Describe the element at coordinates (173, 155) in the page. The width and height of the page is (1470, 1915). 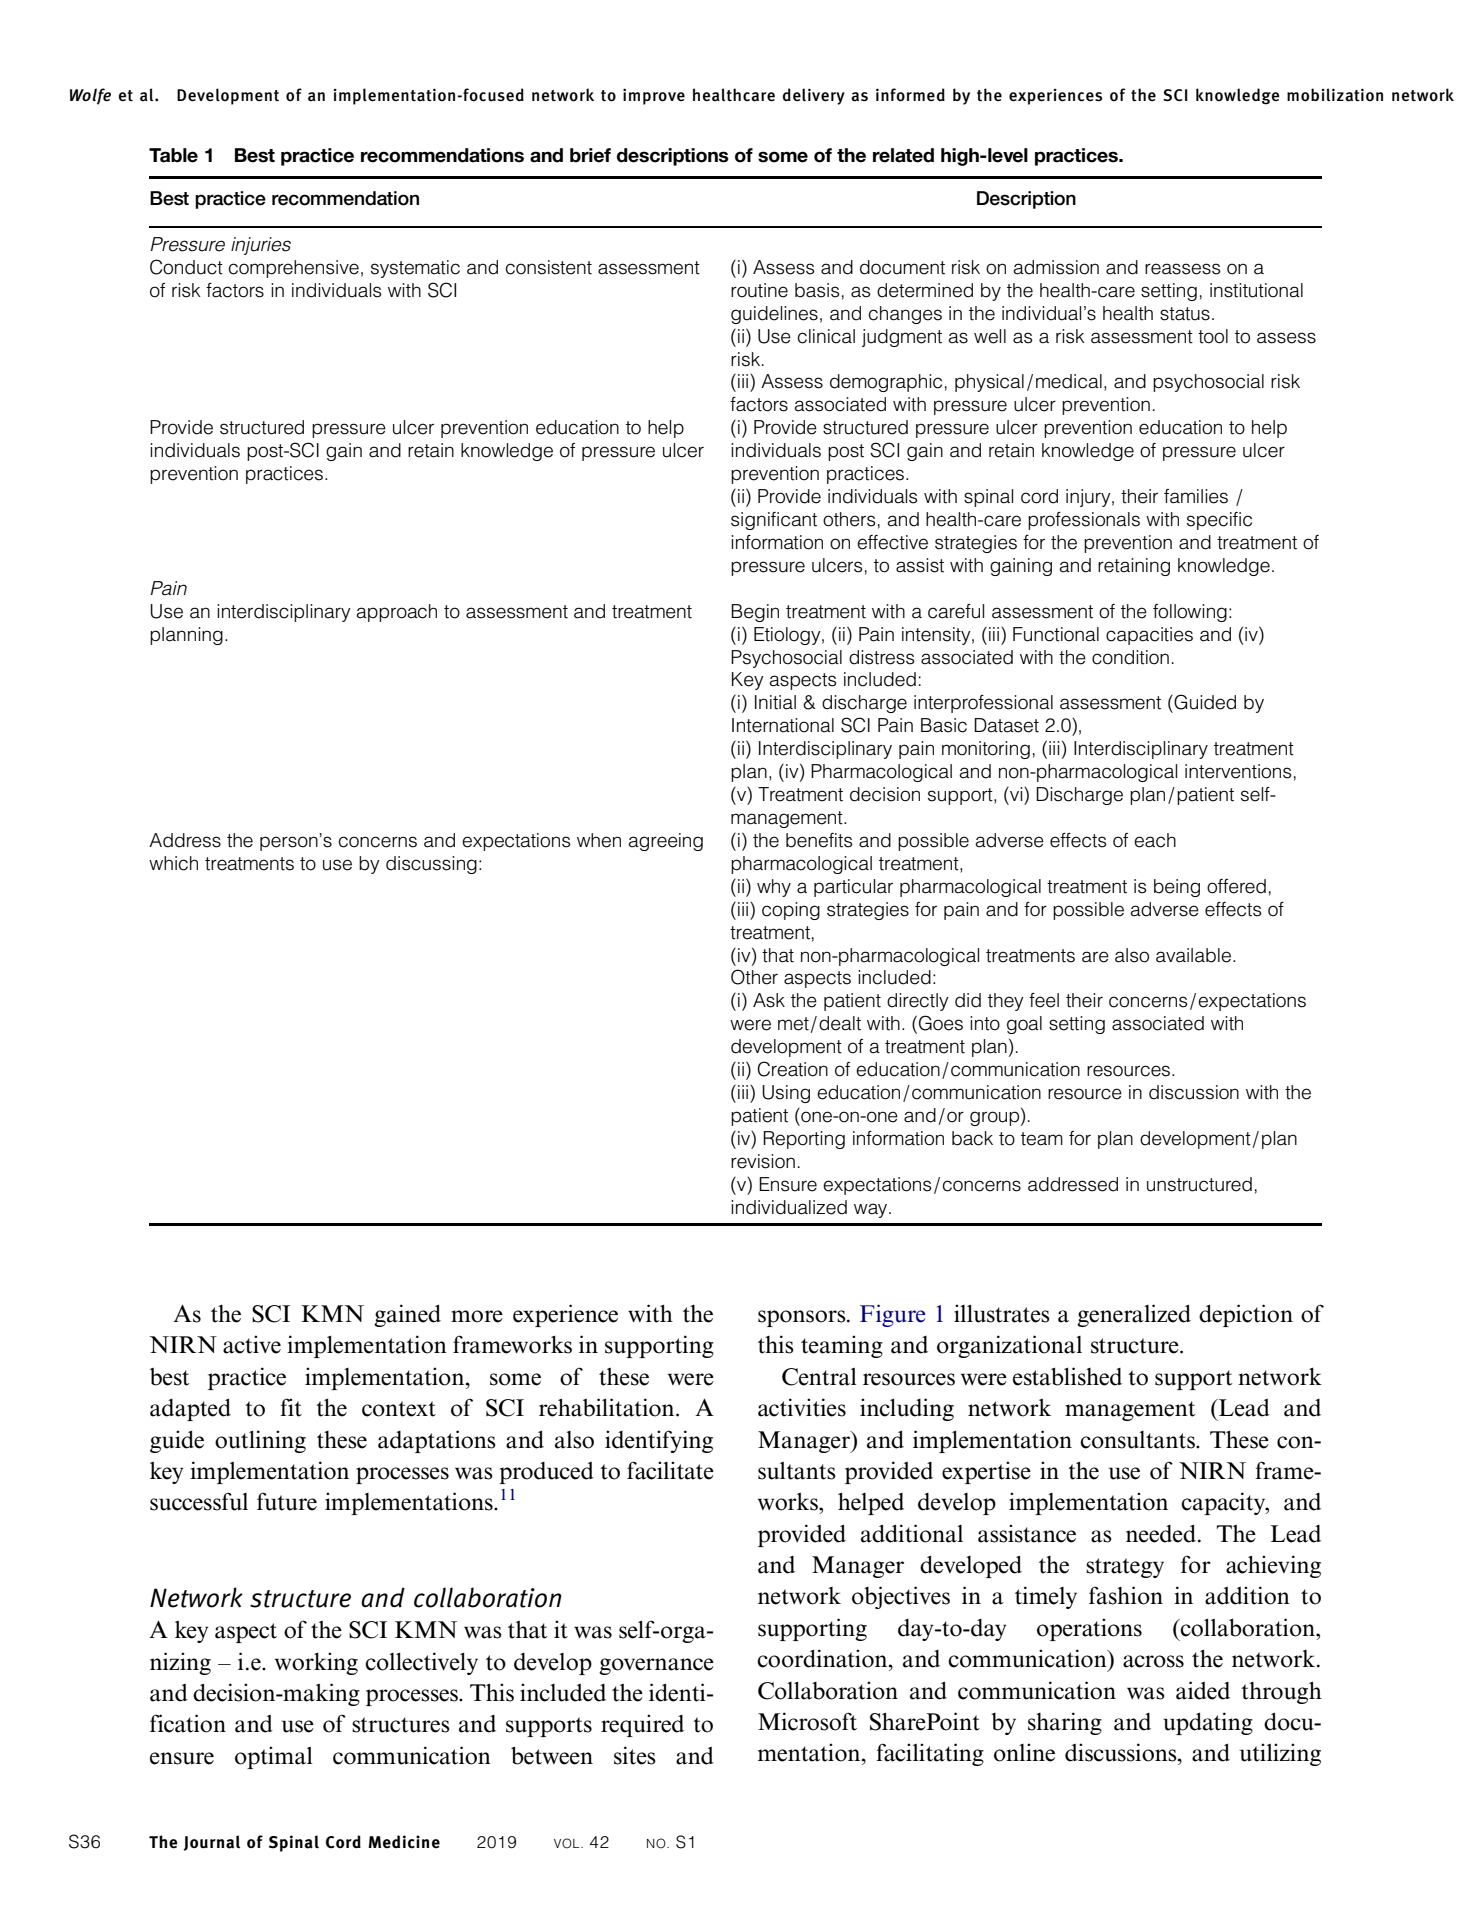
I see `Table` at that location.
